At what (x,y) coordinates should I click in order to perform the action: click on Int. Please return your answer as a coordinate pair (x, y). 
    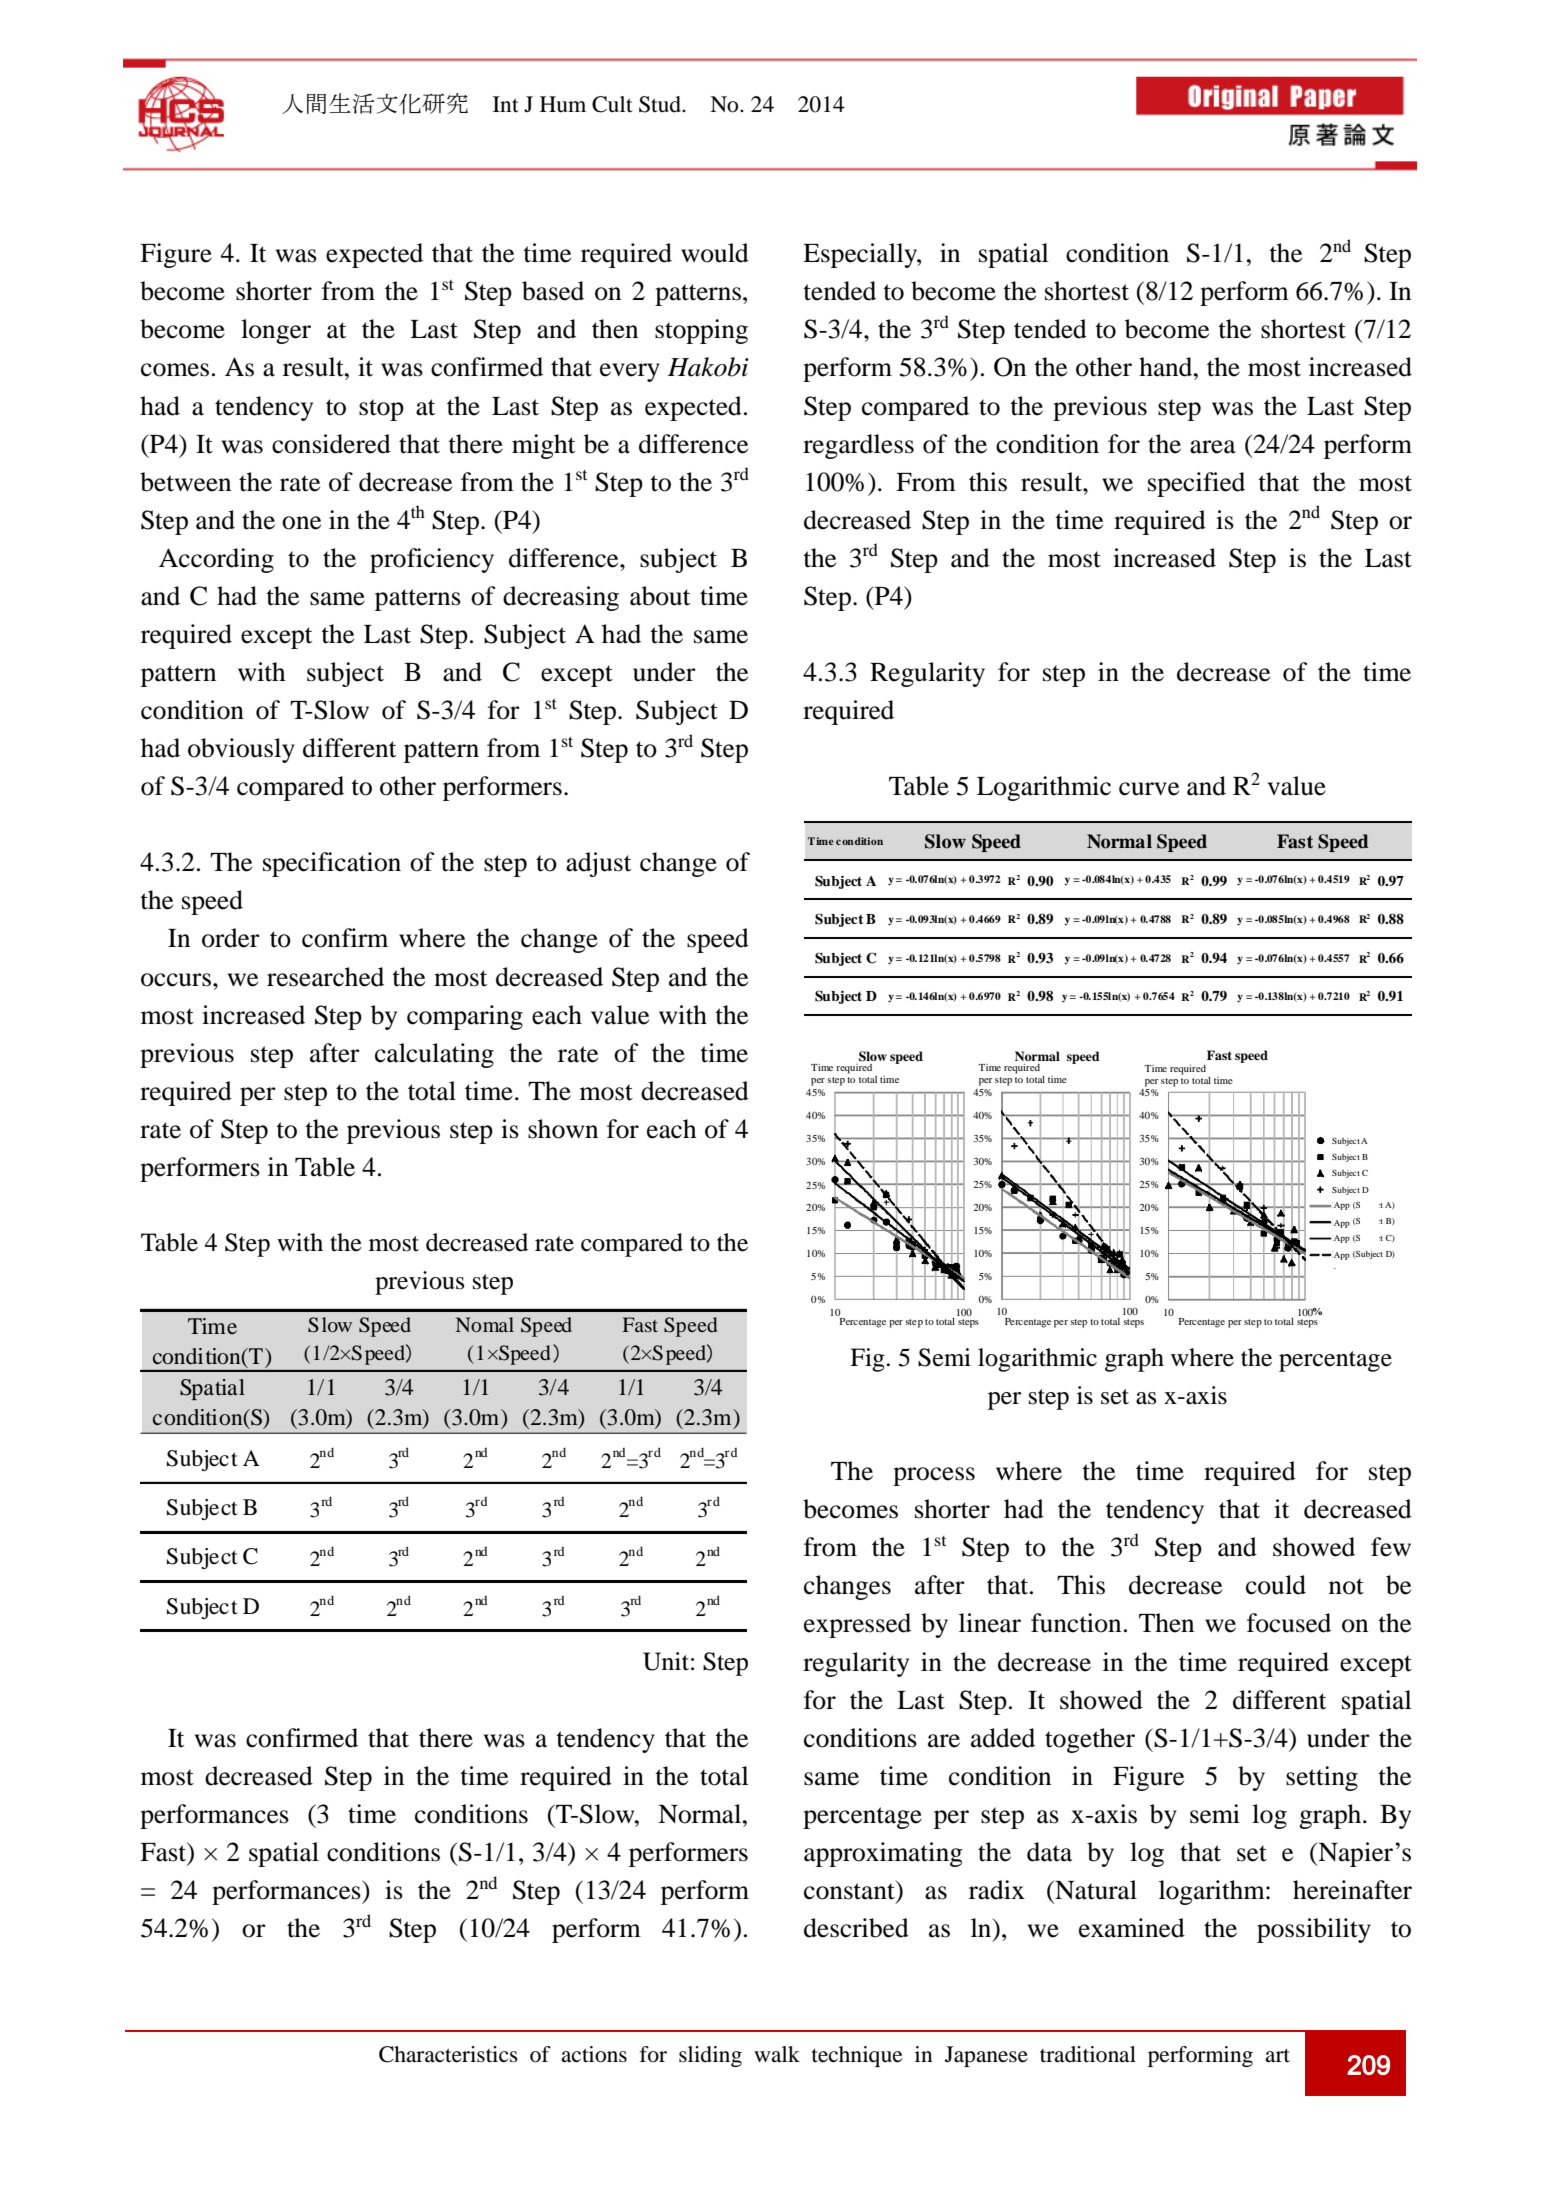
    Looking at the image, I should click on (506, 104).
